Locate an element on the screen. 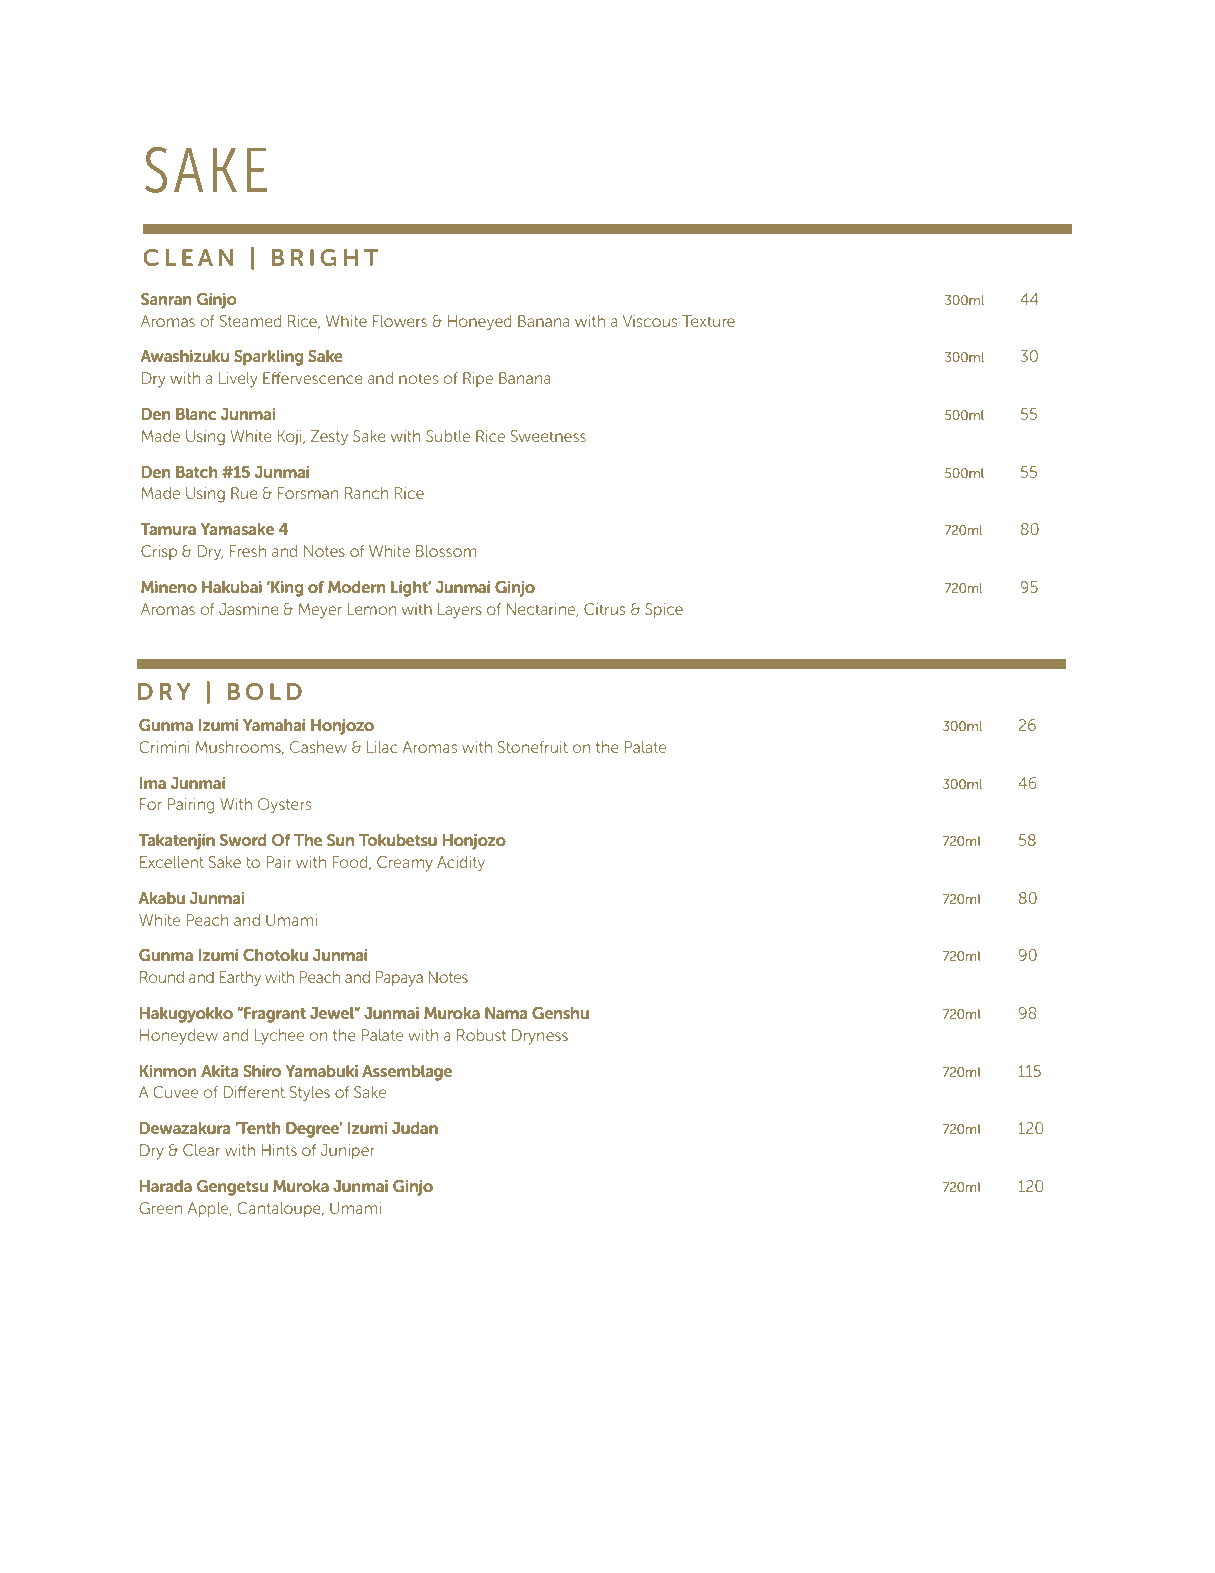 Image resolution: width=1215 pixels, height=1573 pixels. Spice is located at coordinates (664, 610).
